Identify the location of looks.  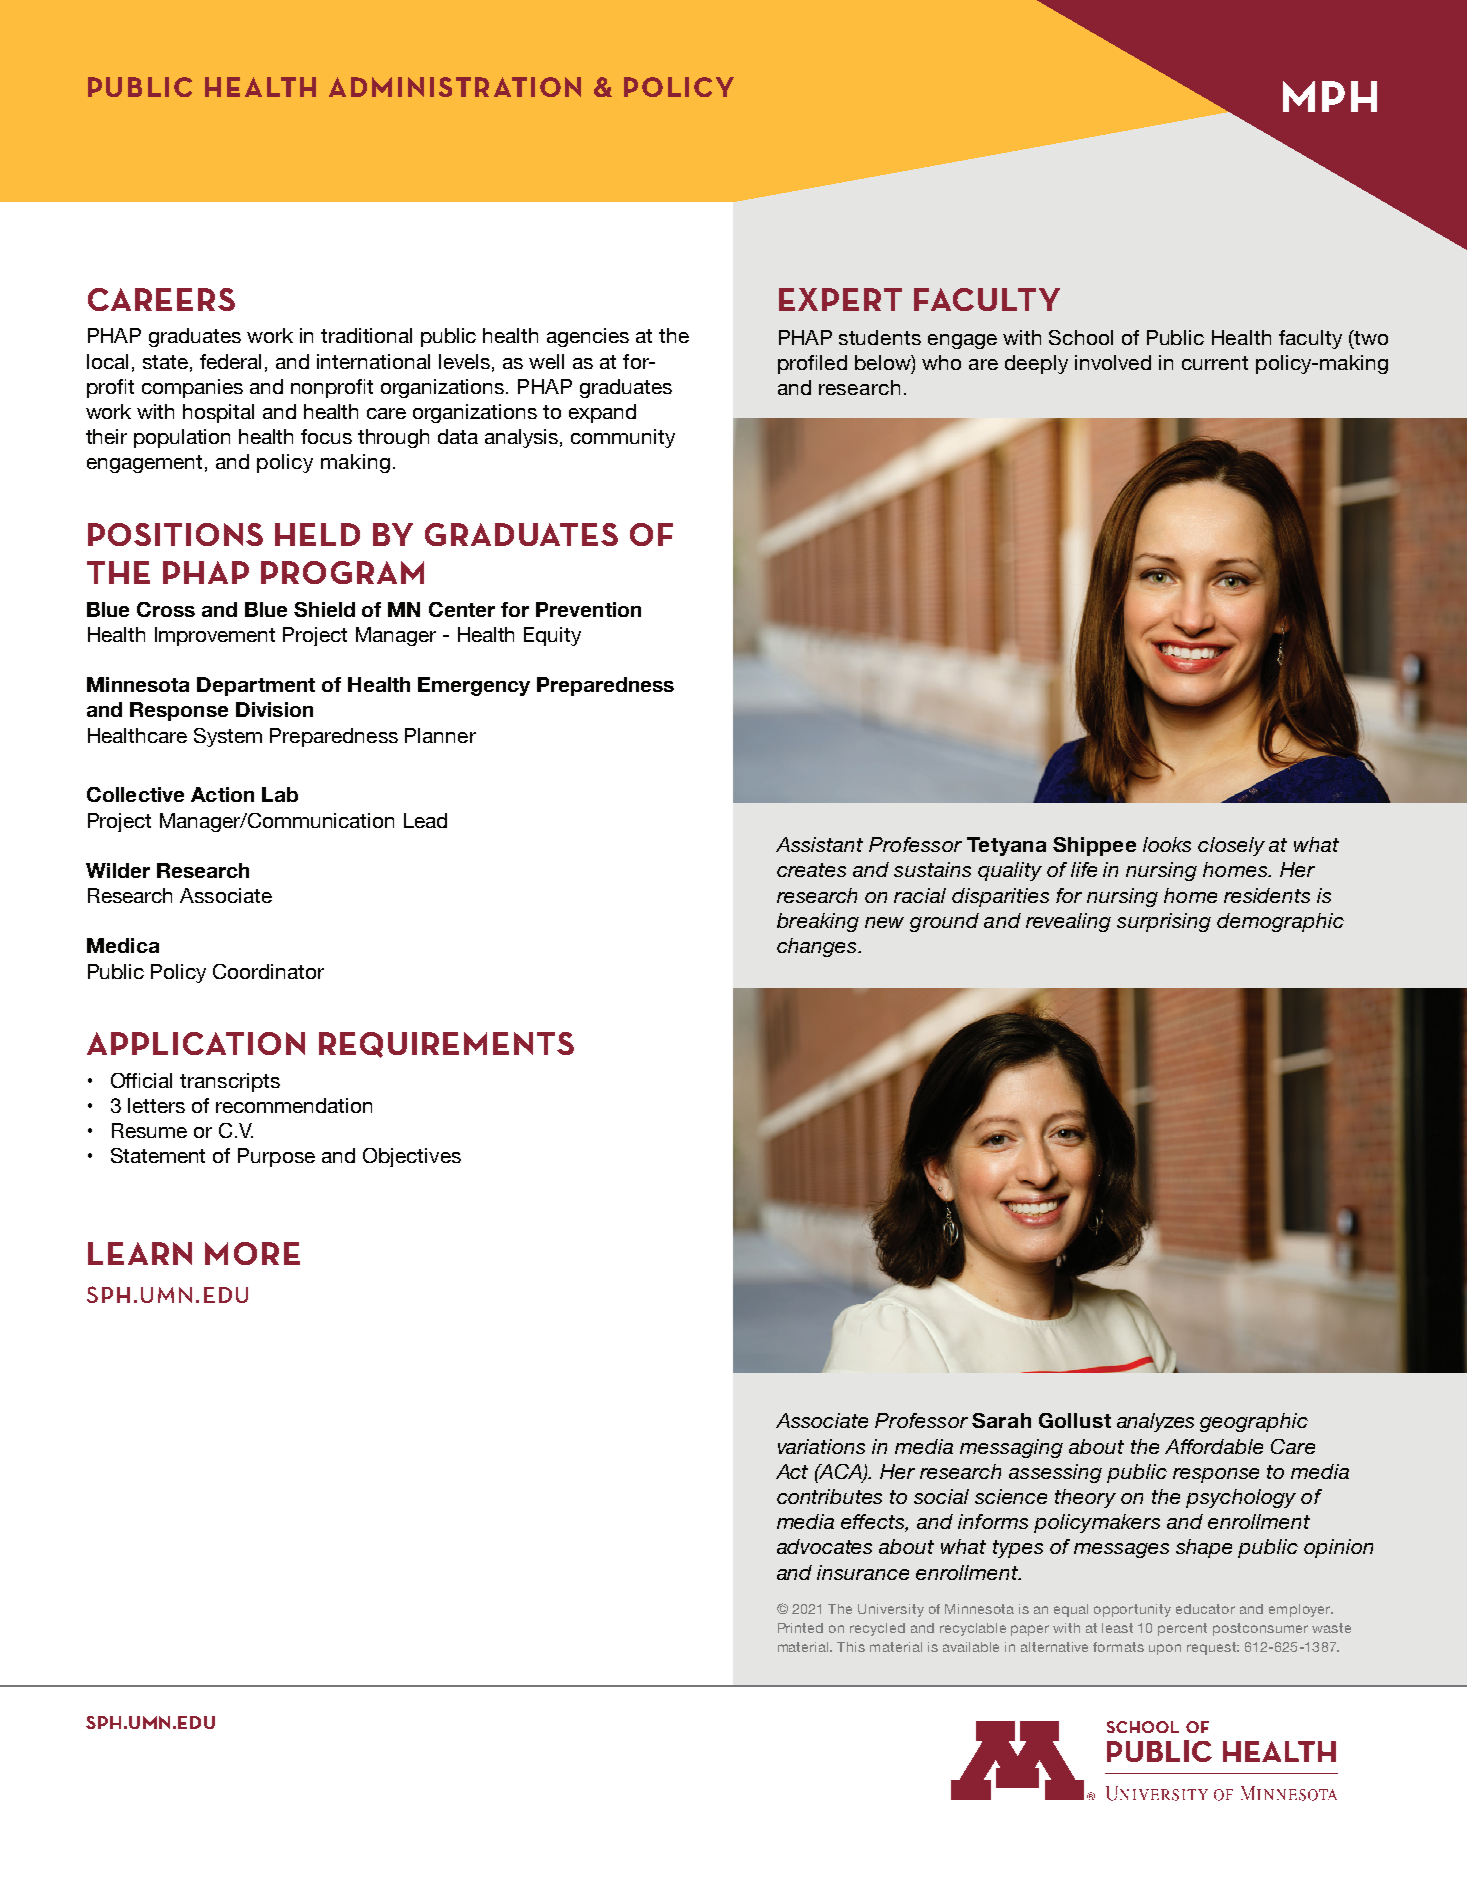
(1167, 844).
